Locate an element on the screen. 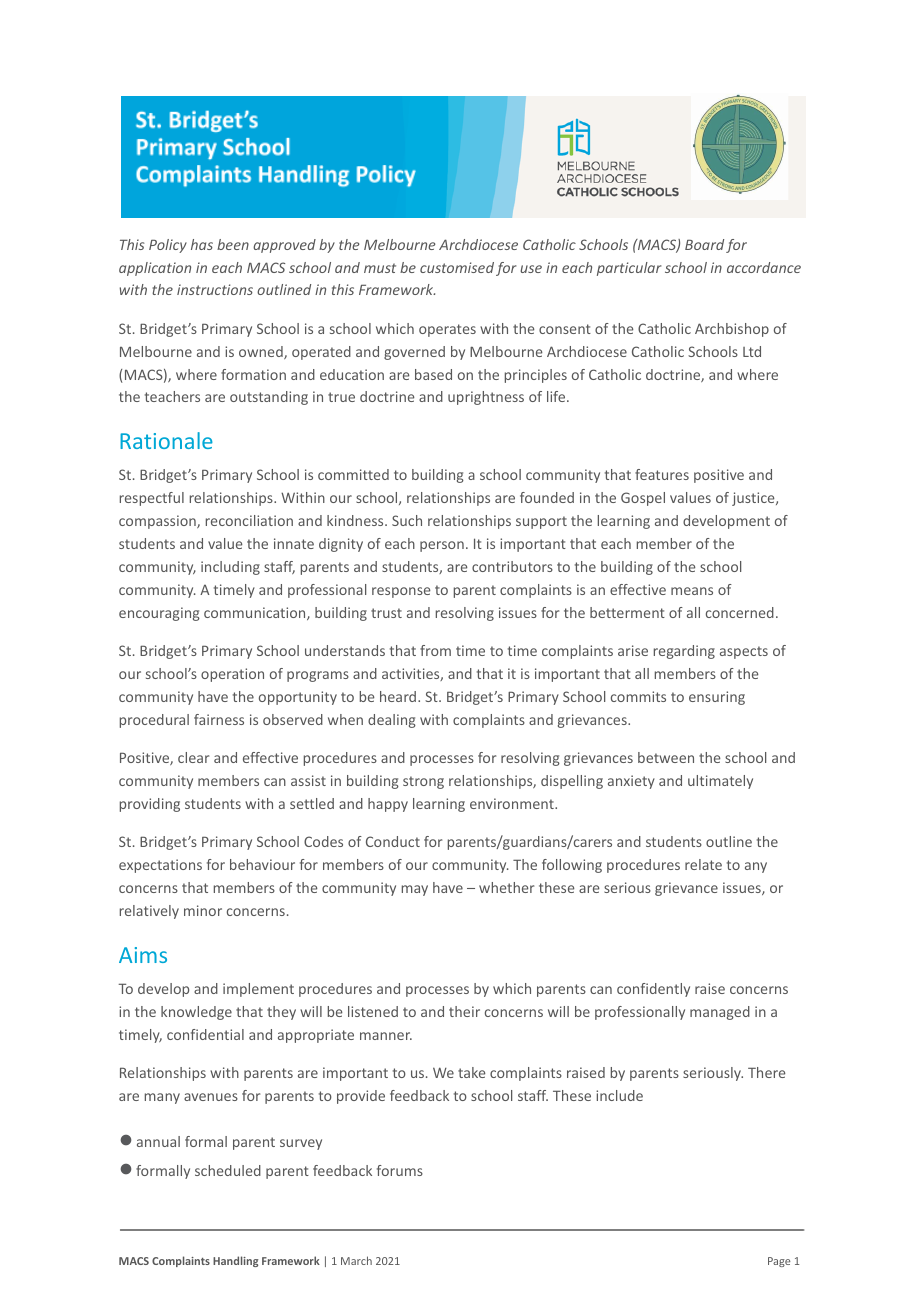  customised is located at coordinates (457, 267).
